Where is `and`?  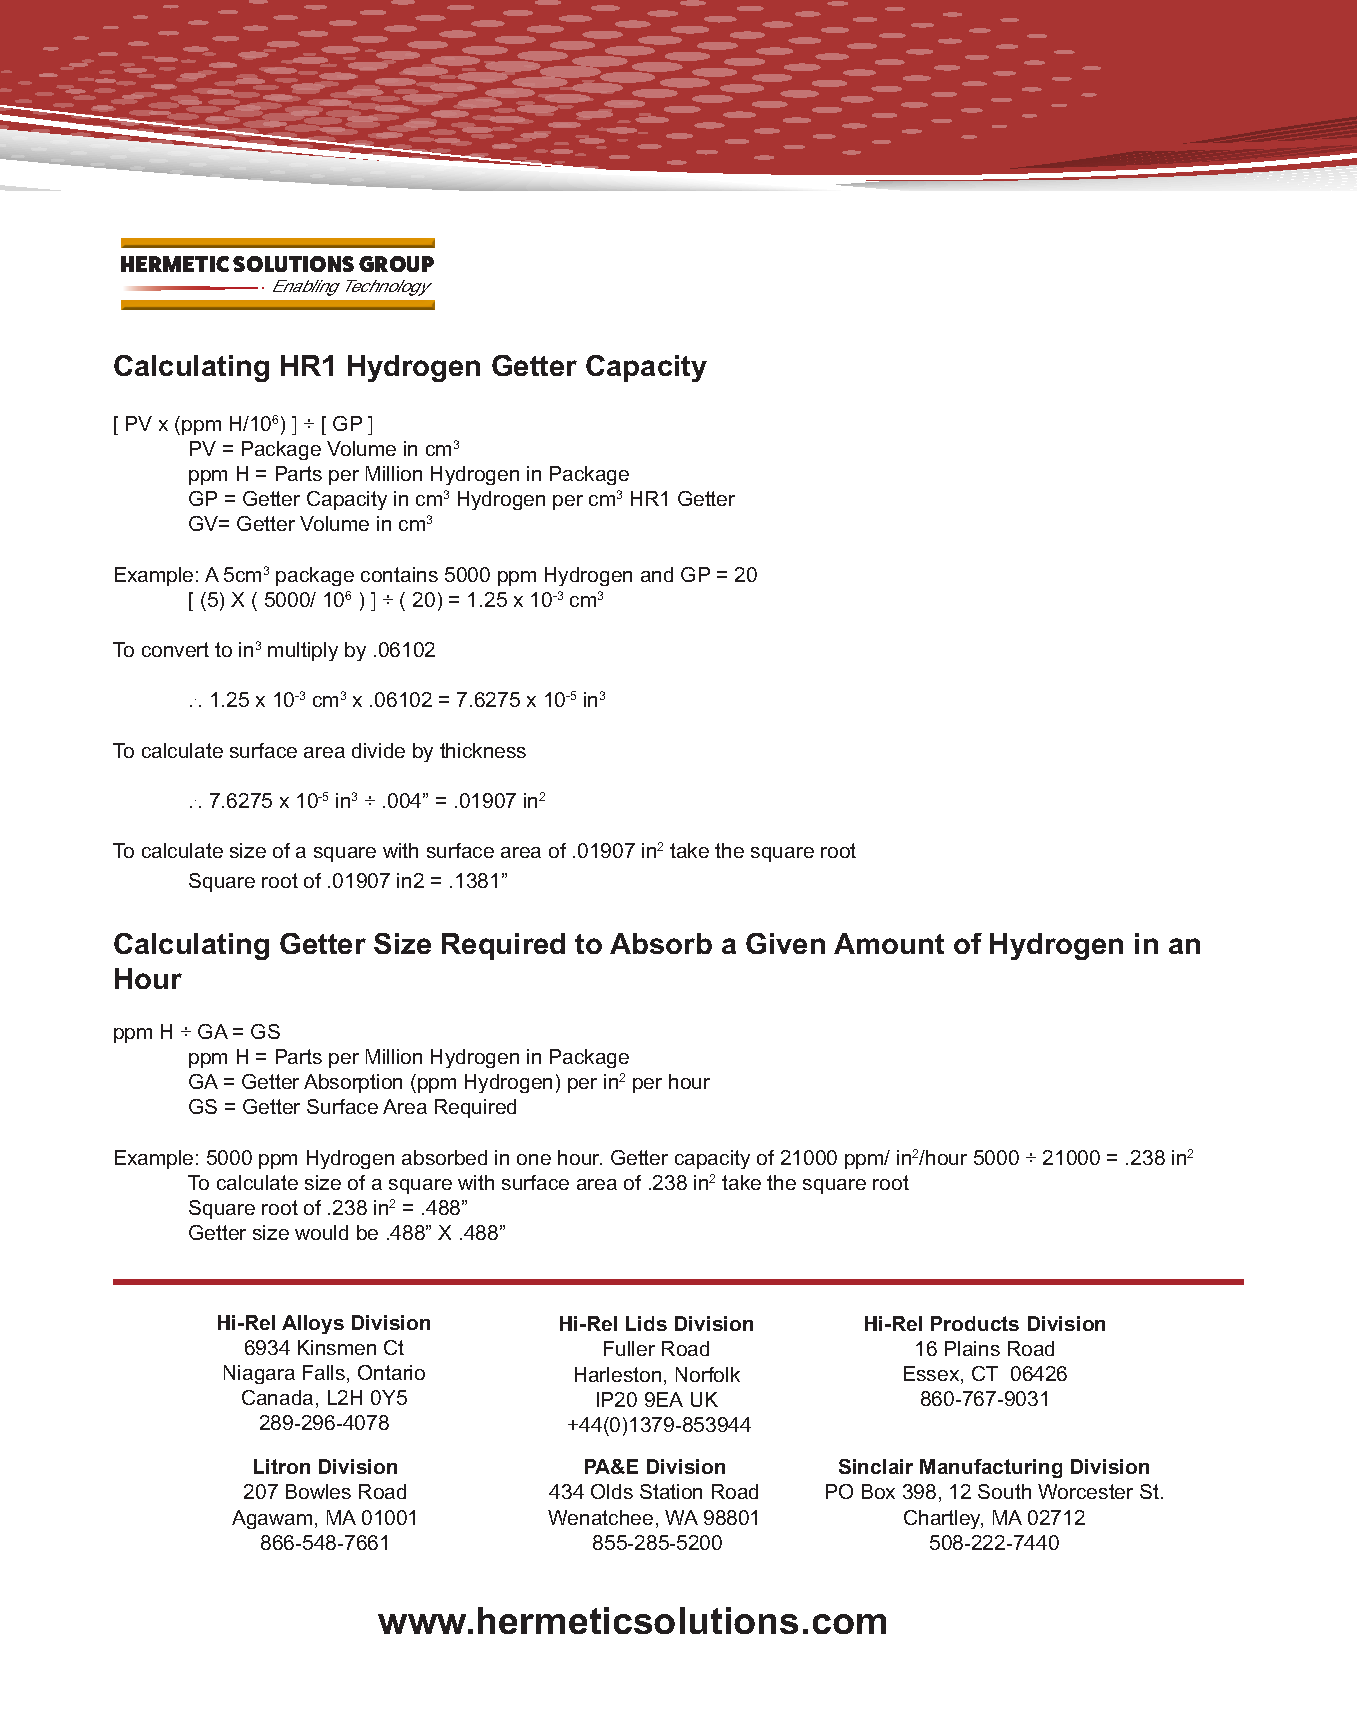 and is located at coordinates (657, 574).
